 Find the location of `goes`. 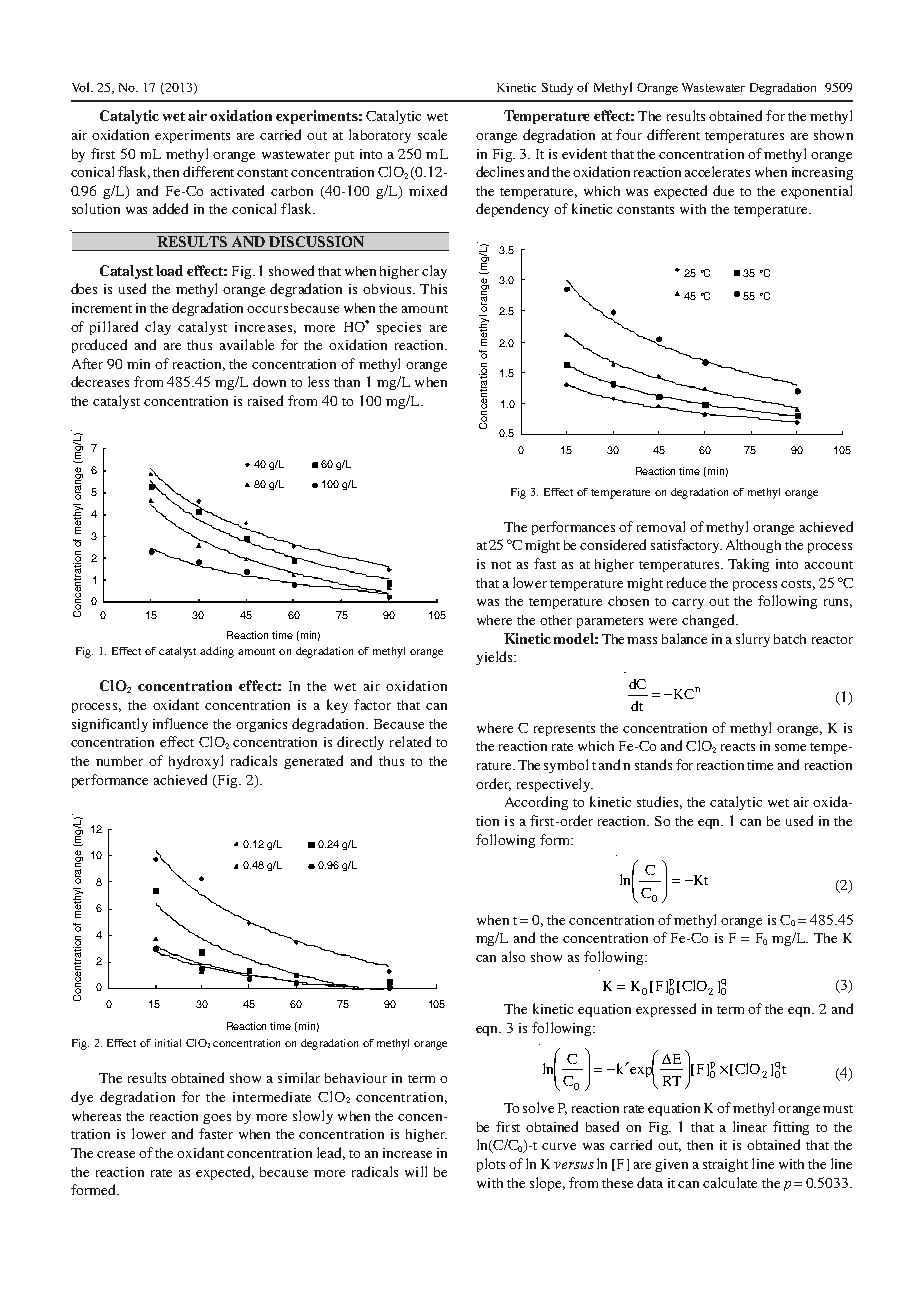

goes is located at coordinates (217, 1119).
